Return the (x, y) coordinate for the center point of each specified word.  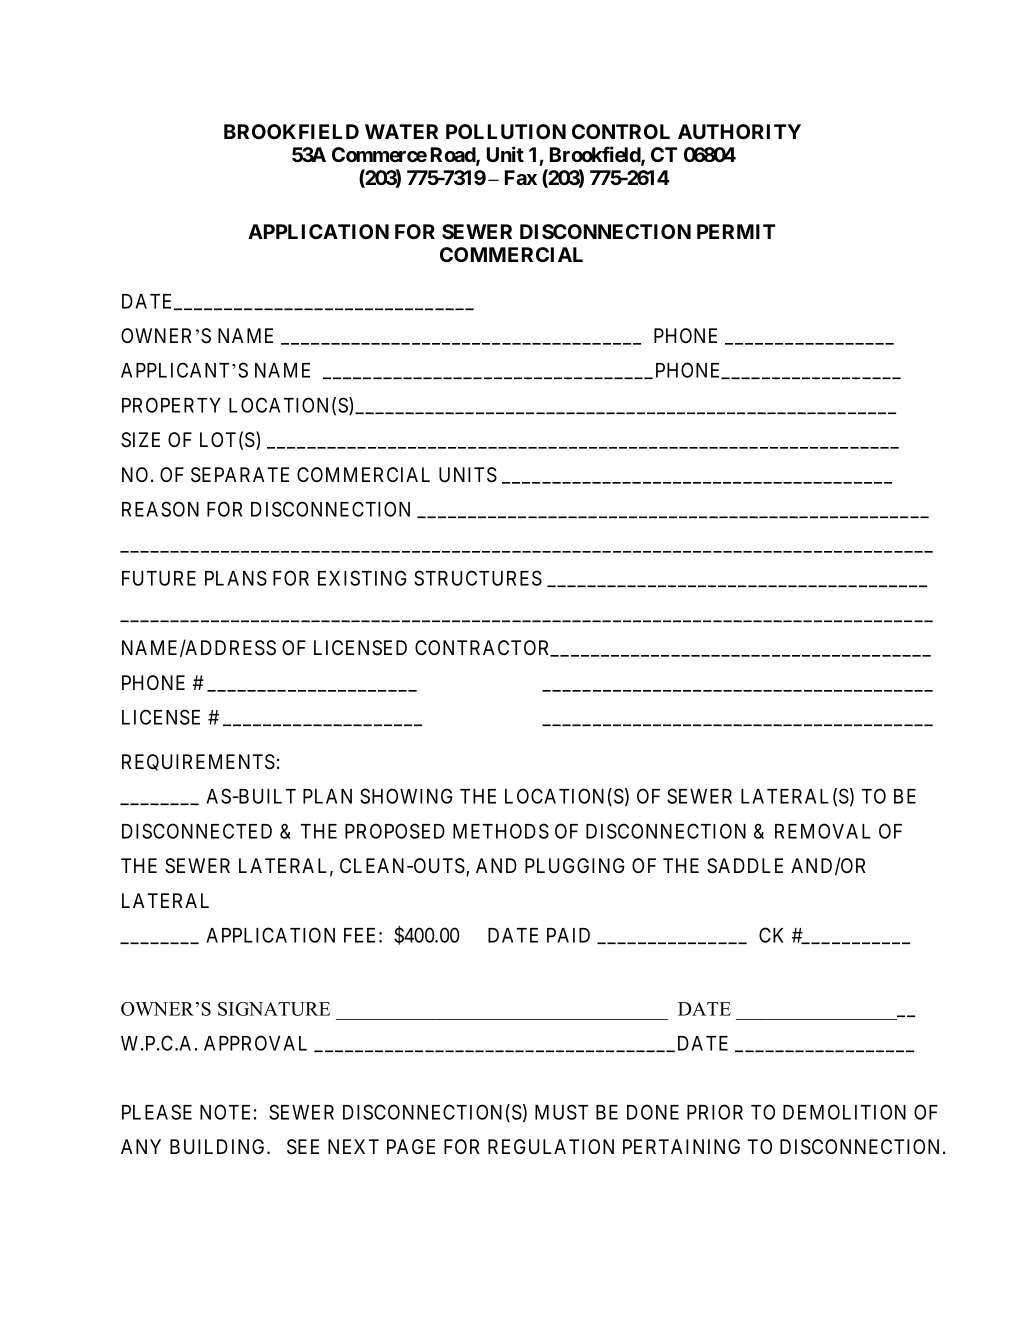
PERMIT (736, 231)
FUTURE (159, 578)
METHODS (501, 831)
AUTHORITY (739, 131)
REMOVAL (823, 831)
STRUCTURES (478, 578)
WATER (401, 131)
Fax (521, 177)
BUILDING (219, 1147)
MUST (561, 1112)
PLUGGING (575, 866)
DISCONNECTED (197, 831)
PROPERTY (171, 405)
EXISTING (362, 578)
